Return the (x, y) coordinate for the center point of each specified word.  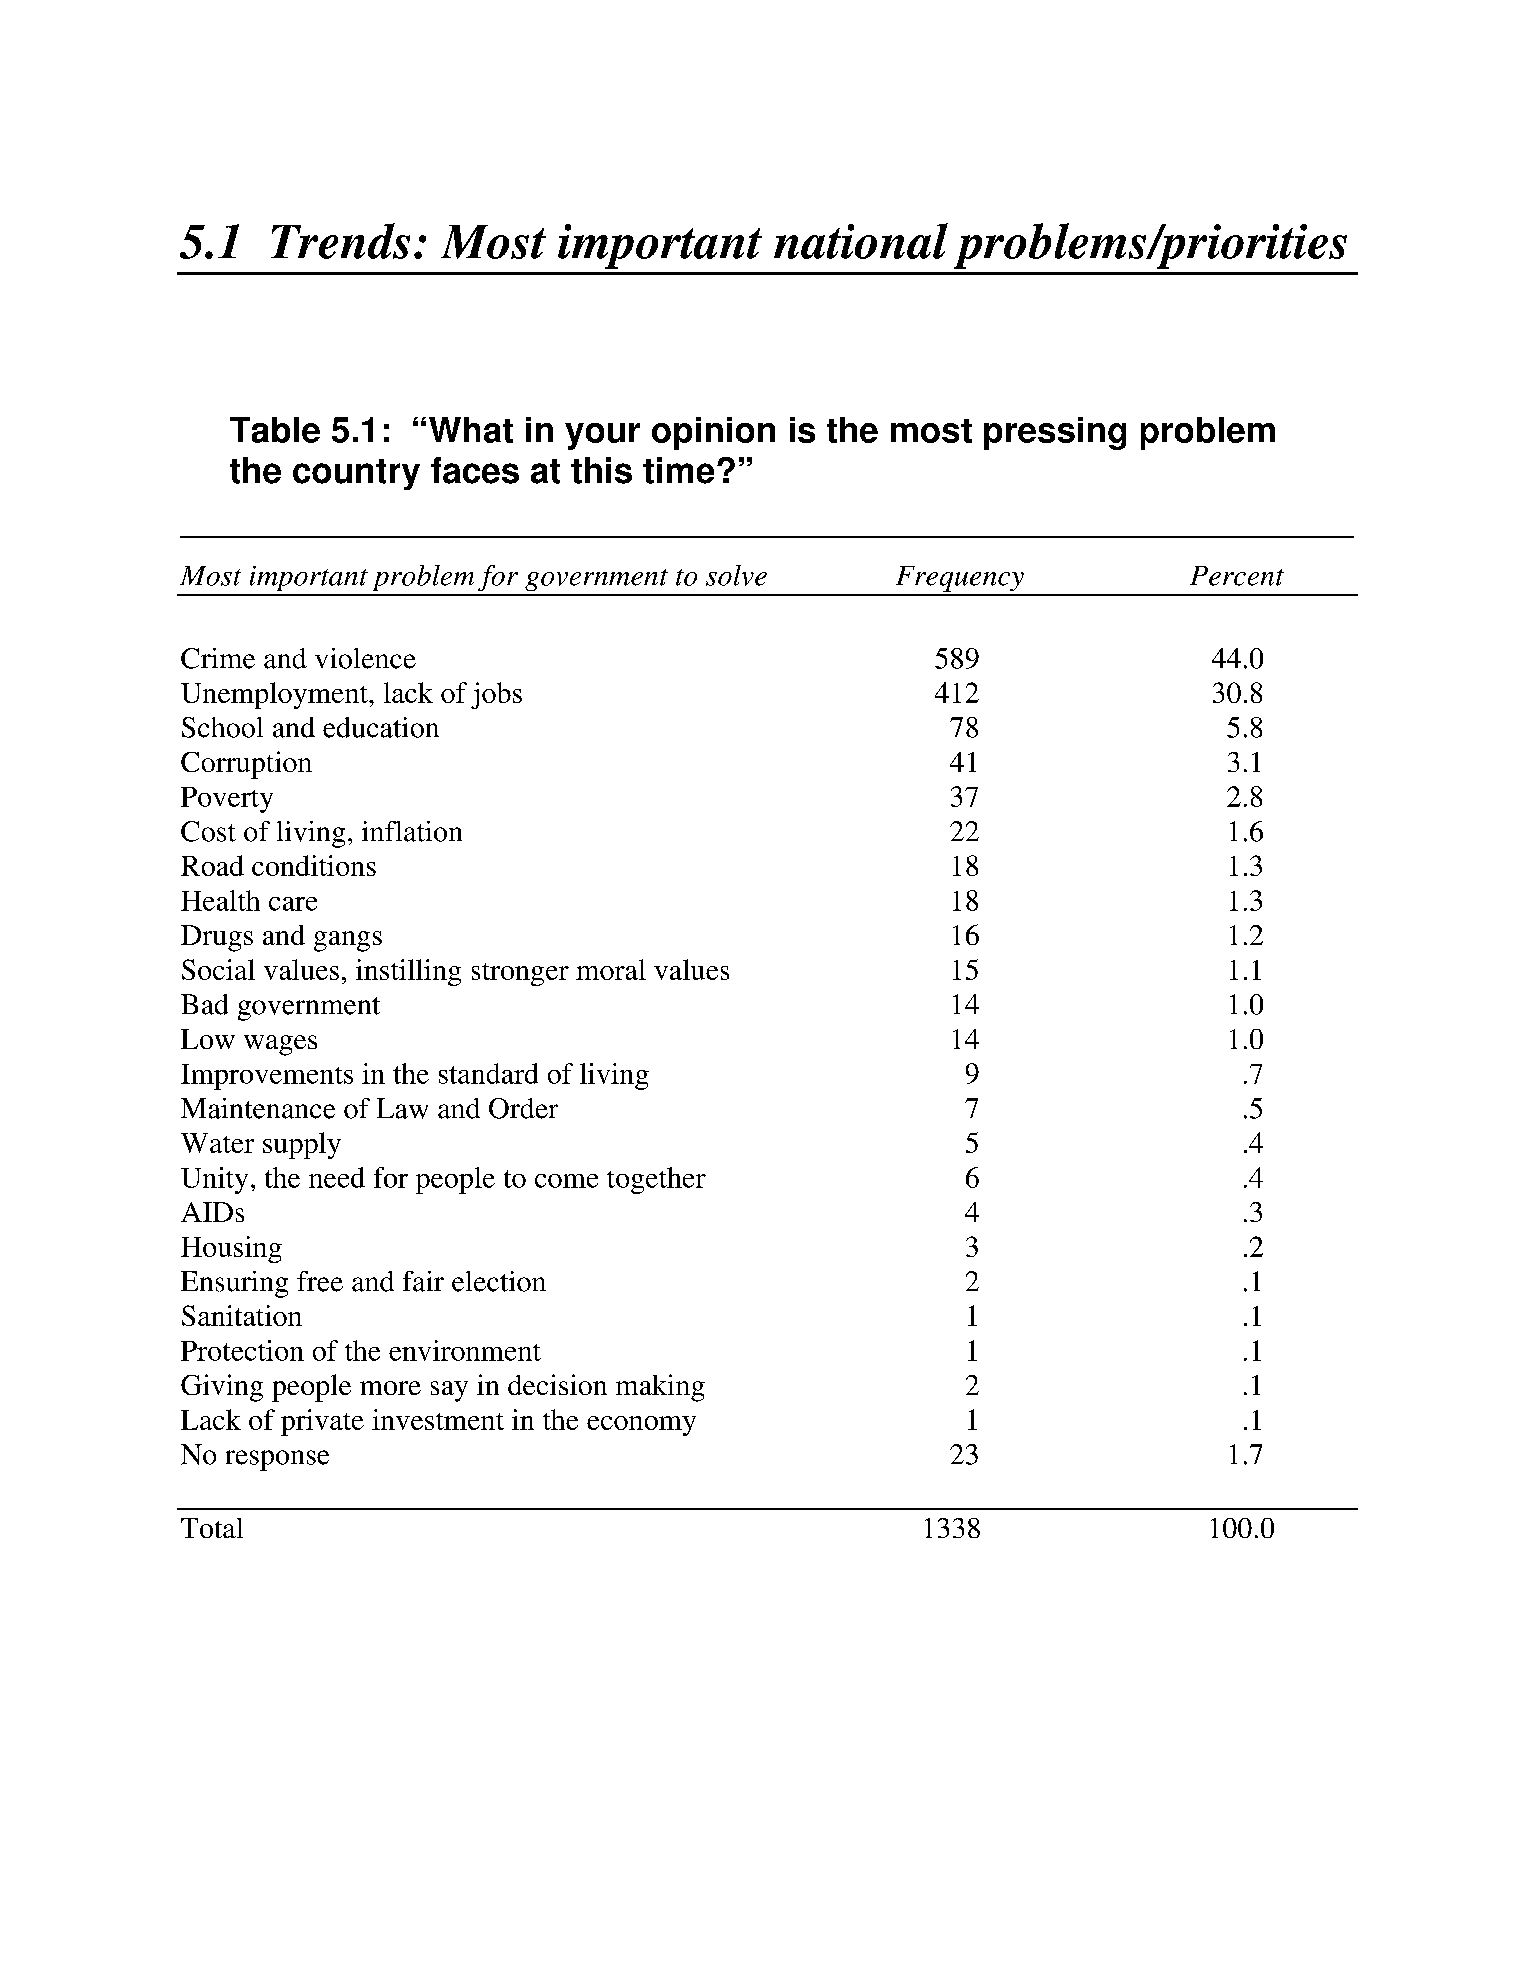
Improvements (267, 1077)
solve (736, 575)
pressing (1055, 433)
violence (365, 658)
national (861, 241)
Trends (340, 241)
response (277, 1460)
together (656, 1180)
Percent (1237, 576)
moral (611, 969)
